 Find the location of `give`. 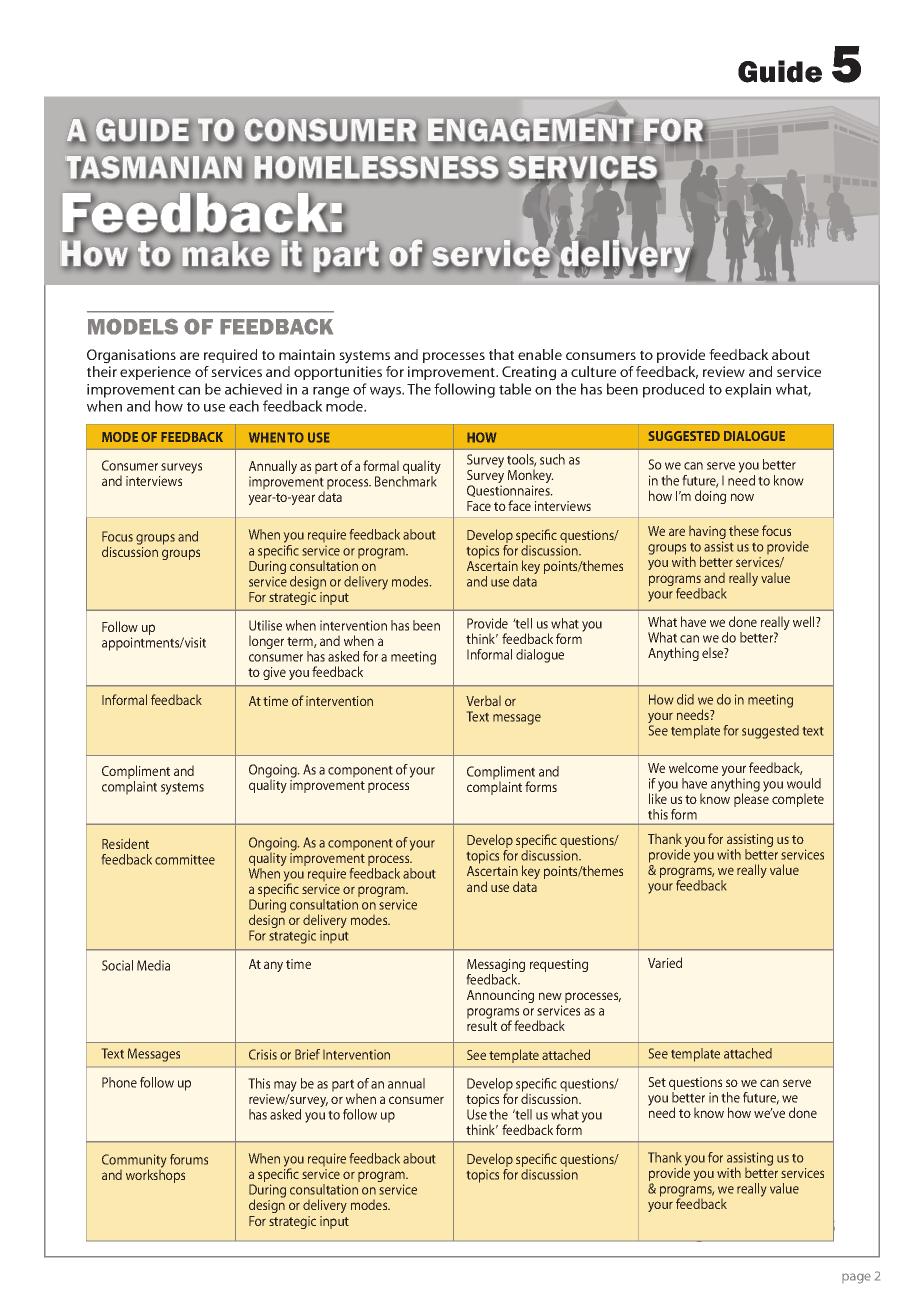

give is located at coordinates (274, 673).
